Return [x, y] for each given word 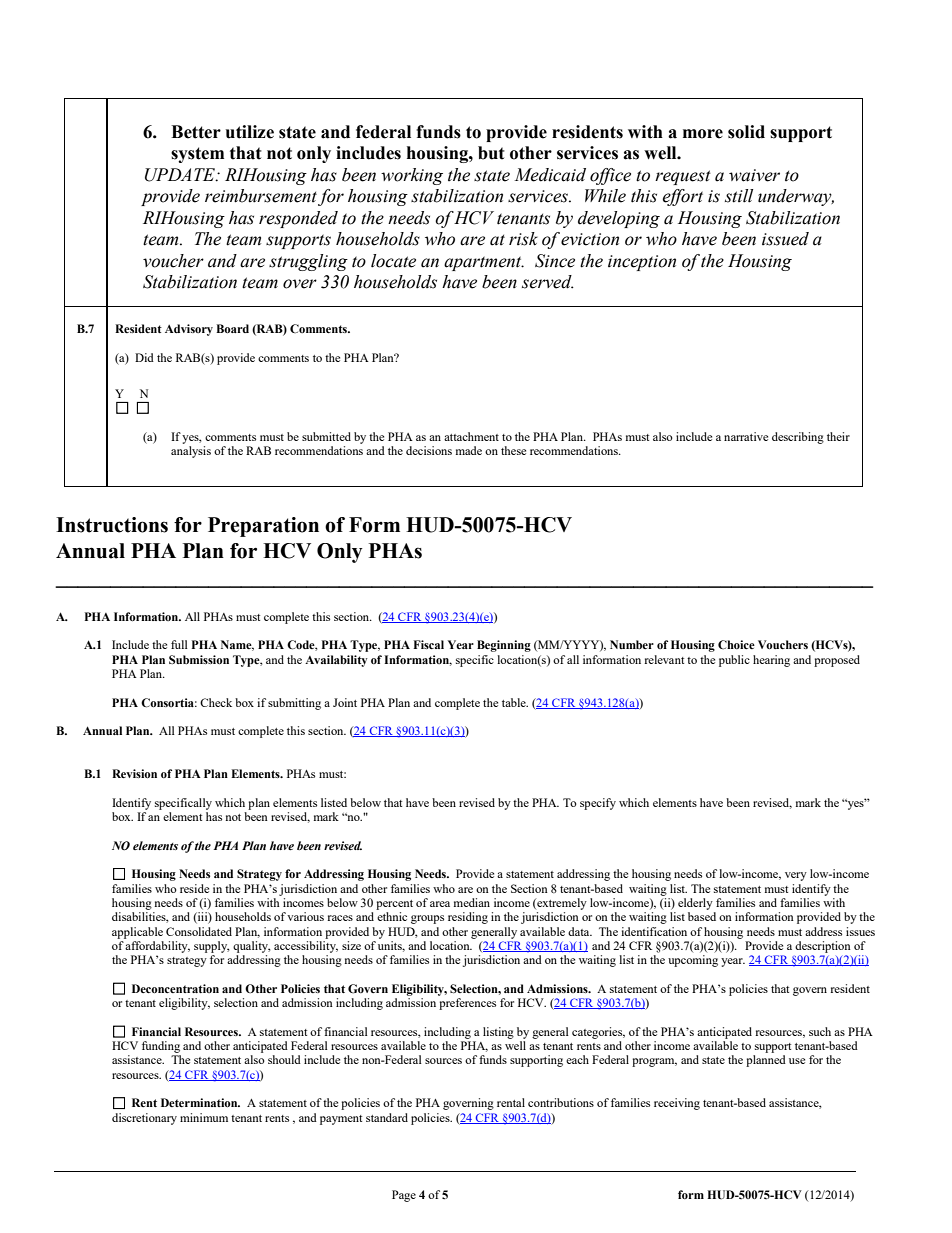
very [796, 876]
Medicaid [550, 175]
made [469, 450]
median [472, 902]
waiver [754, 175]
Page [404, 1196]
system [197, 155]
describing [798, 438]
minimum [204, 1117]
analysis [191, 452]
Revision [134, 774]
